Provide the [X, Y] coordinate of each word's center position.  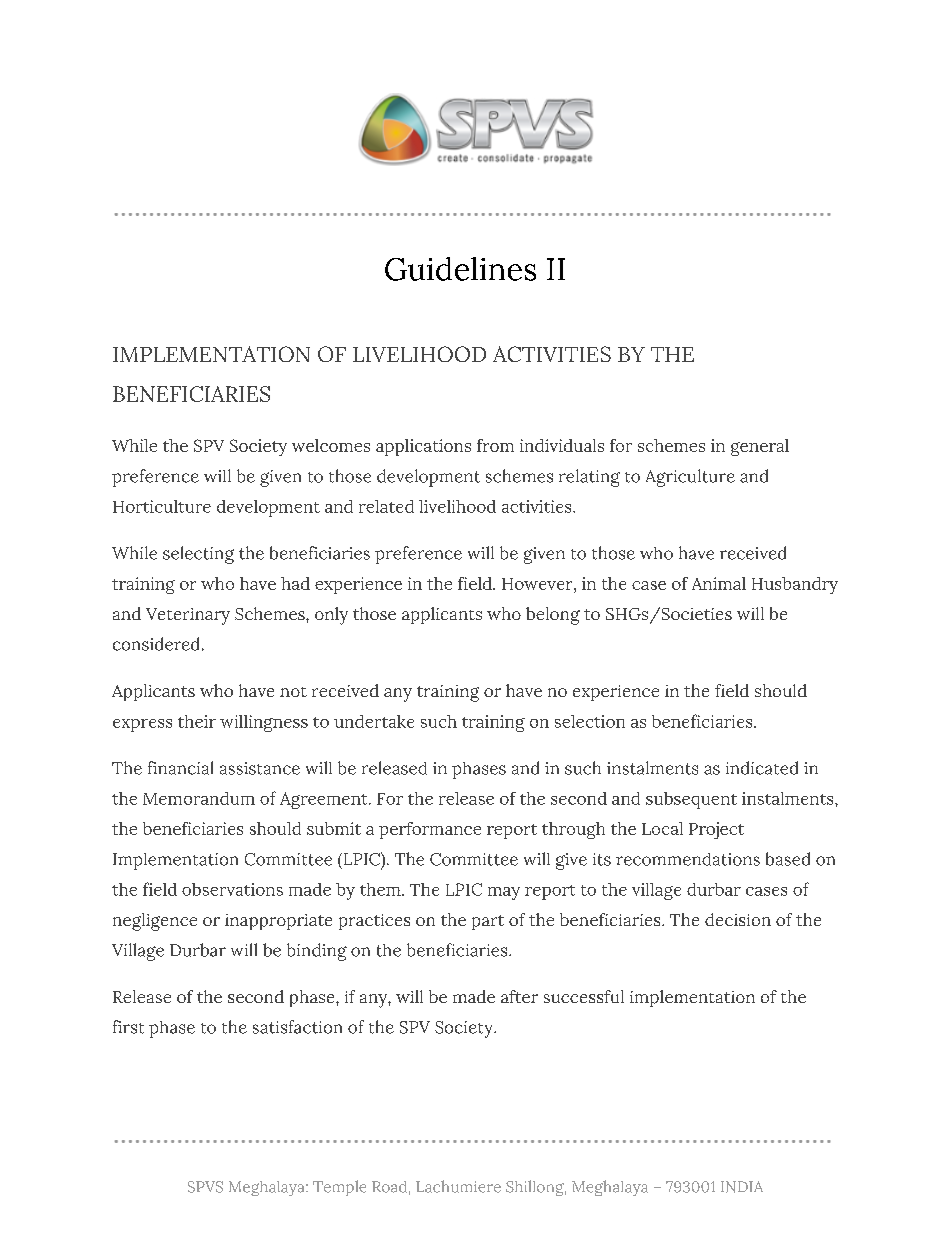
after [519, 996]
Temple [339, 1188]
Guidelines [460, 269]
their [197, 721]
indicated [762, 768]
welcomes [331, 445]
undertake [374, 721]
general [760, 447]
